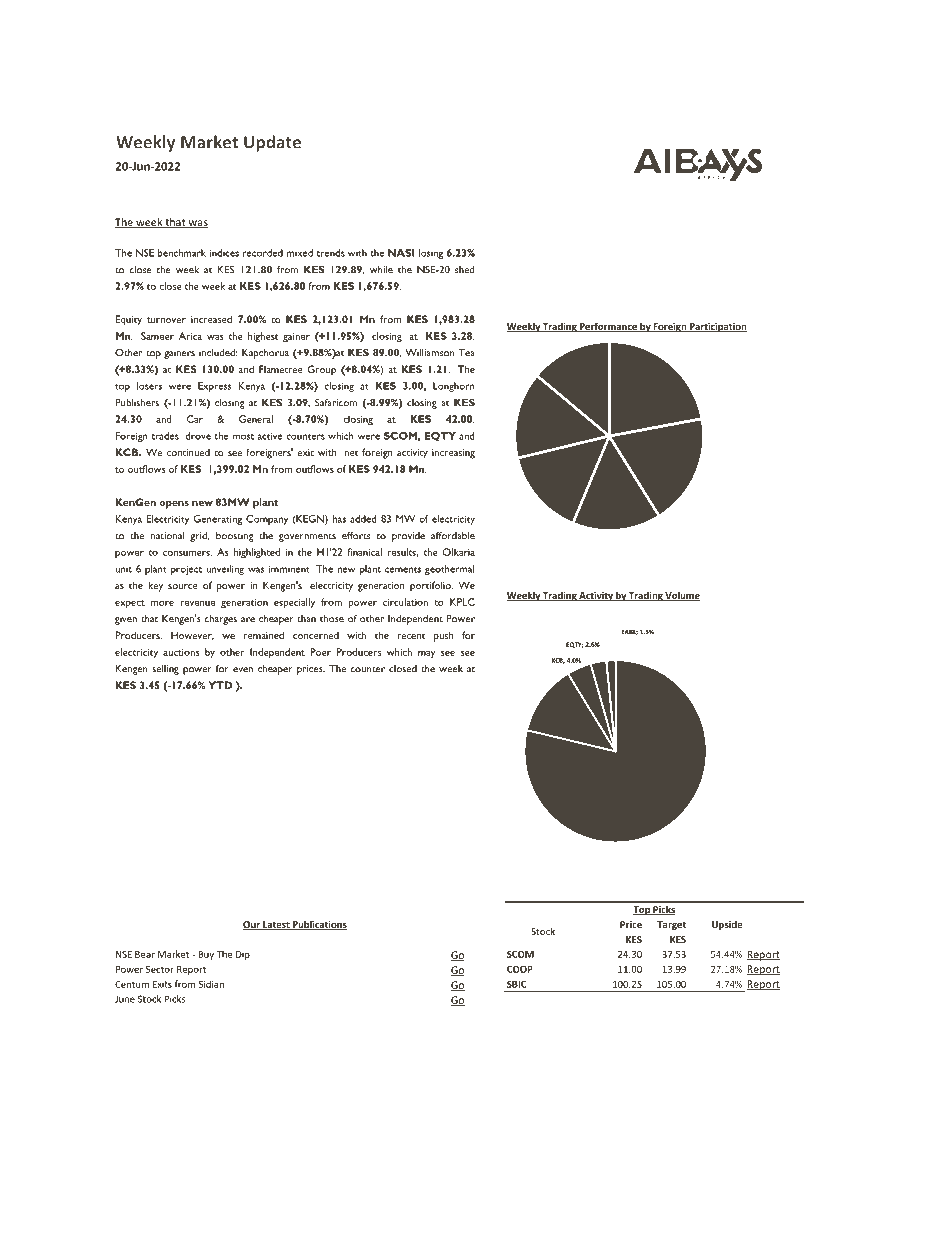 This screenshot has width=952, height=1233. What do you see at coordinates (272, 143) in the screenshot?
I see `Update` at bounding box center [272, 143].
